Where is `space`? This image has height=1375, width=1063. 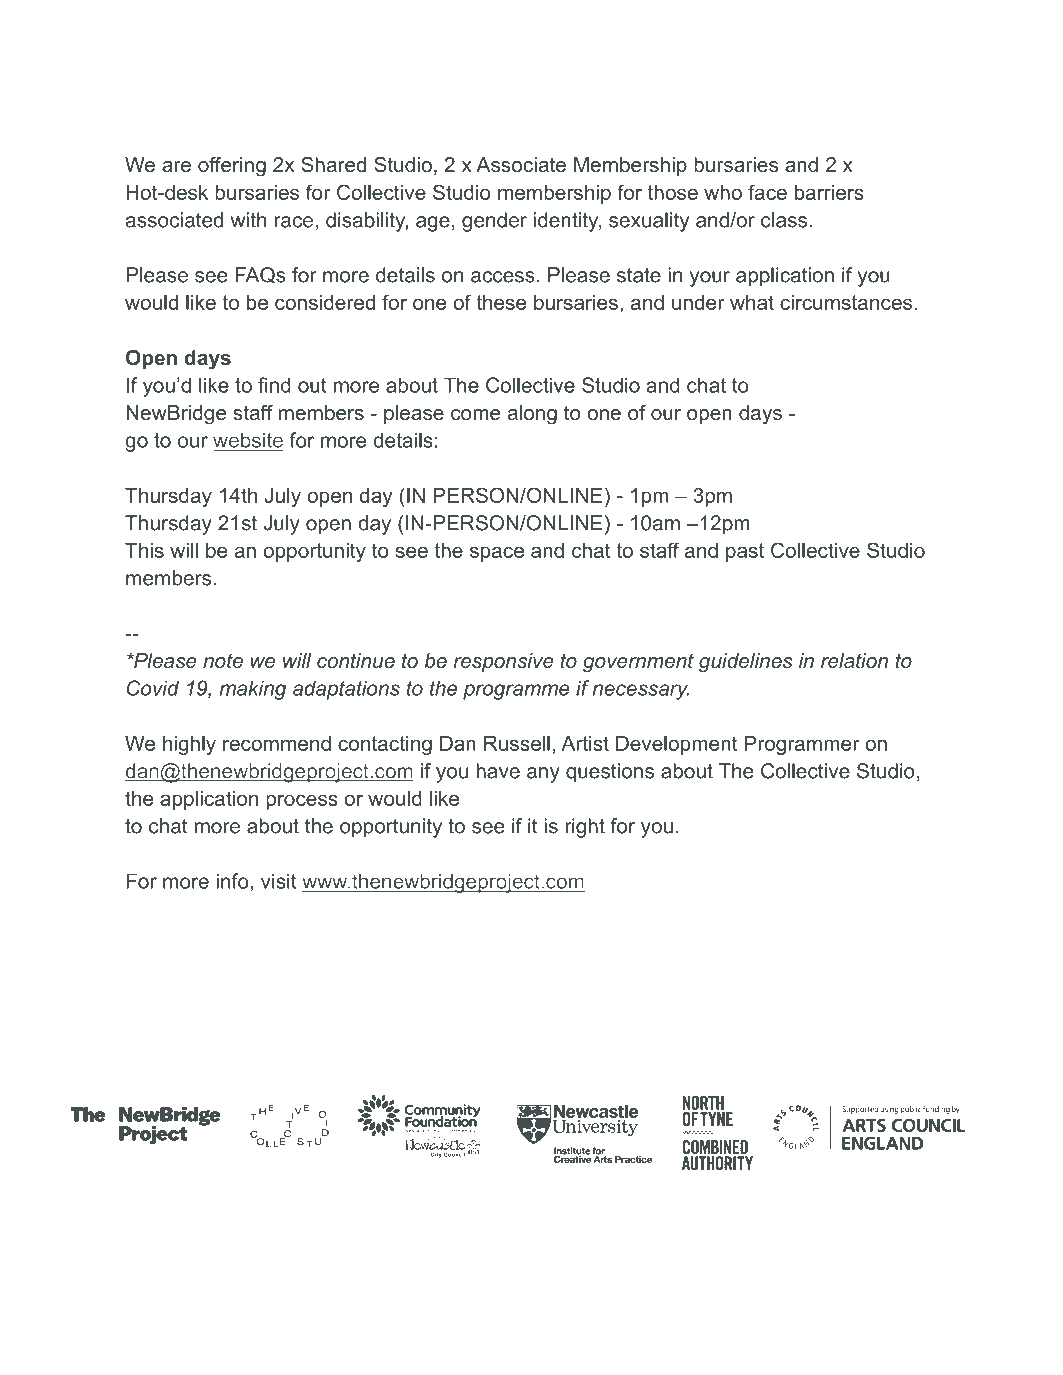 space is located at coordinates (497, 554).
